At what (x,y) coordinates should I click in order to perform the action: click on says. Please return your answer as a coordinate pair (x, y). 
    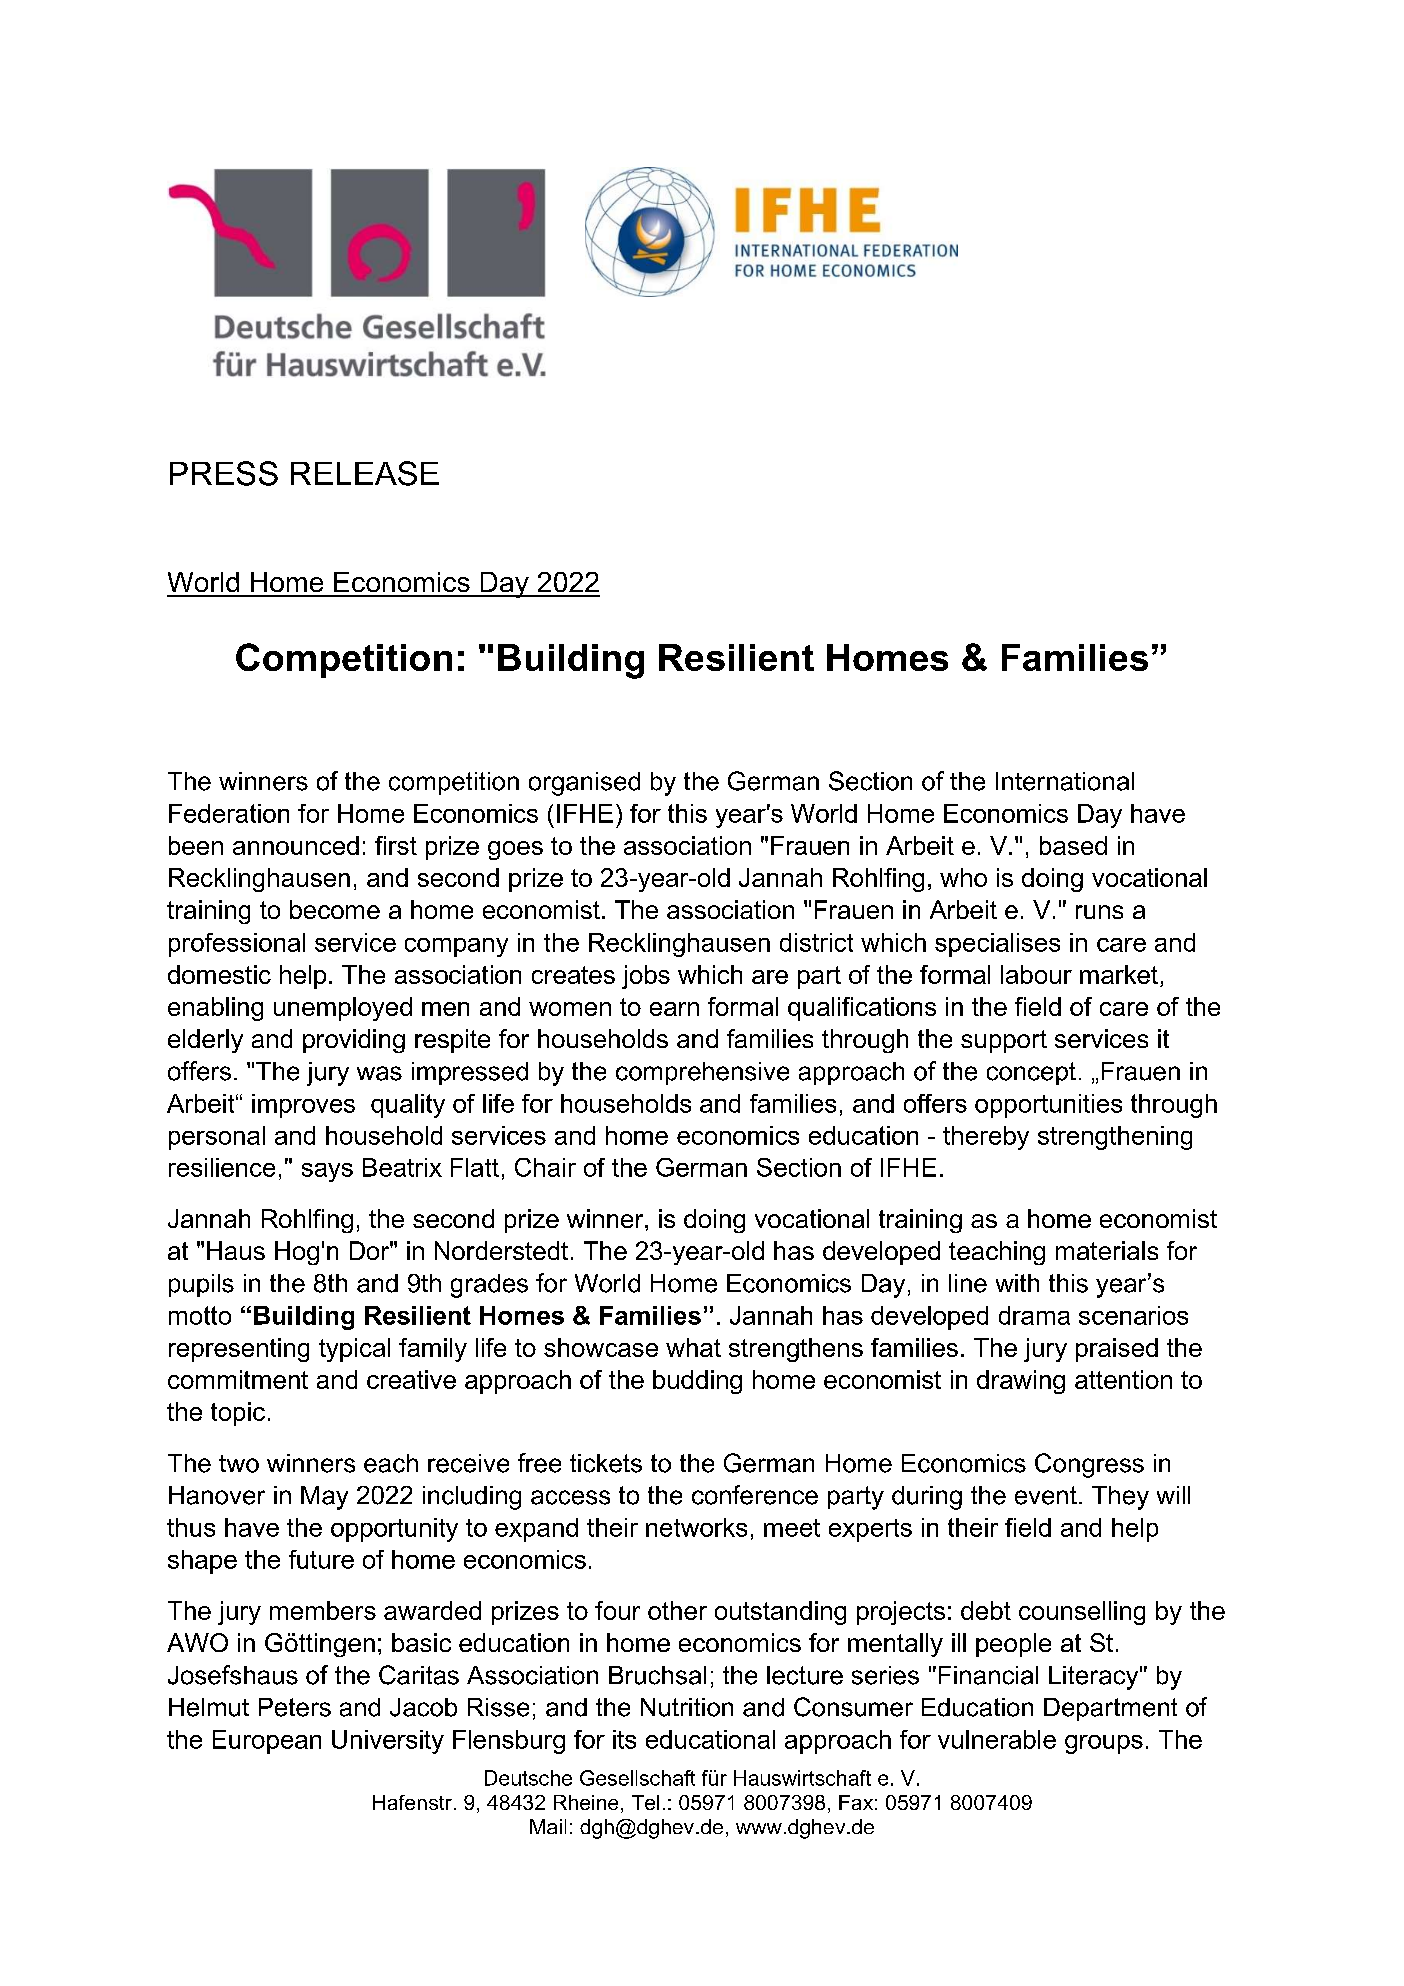
    Looking at the image, I should click on (327, 1172).
